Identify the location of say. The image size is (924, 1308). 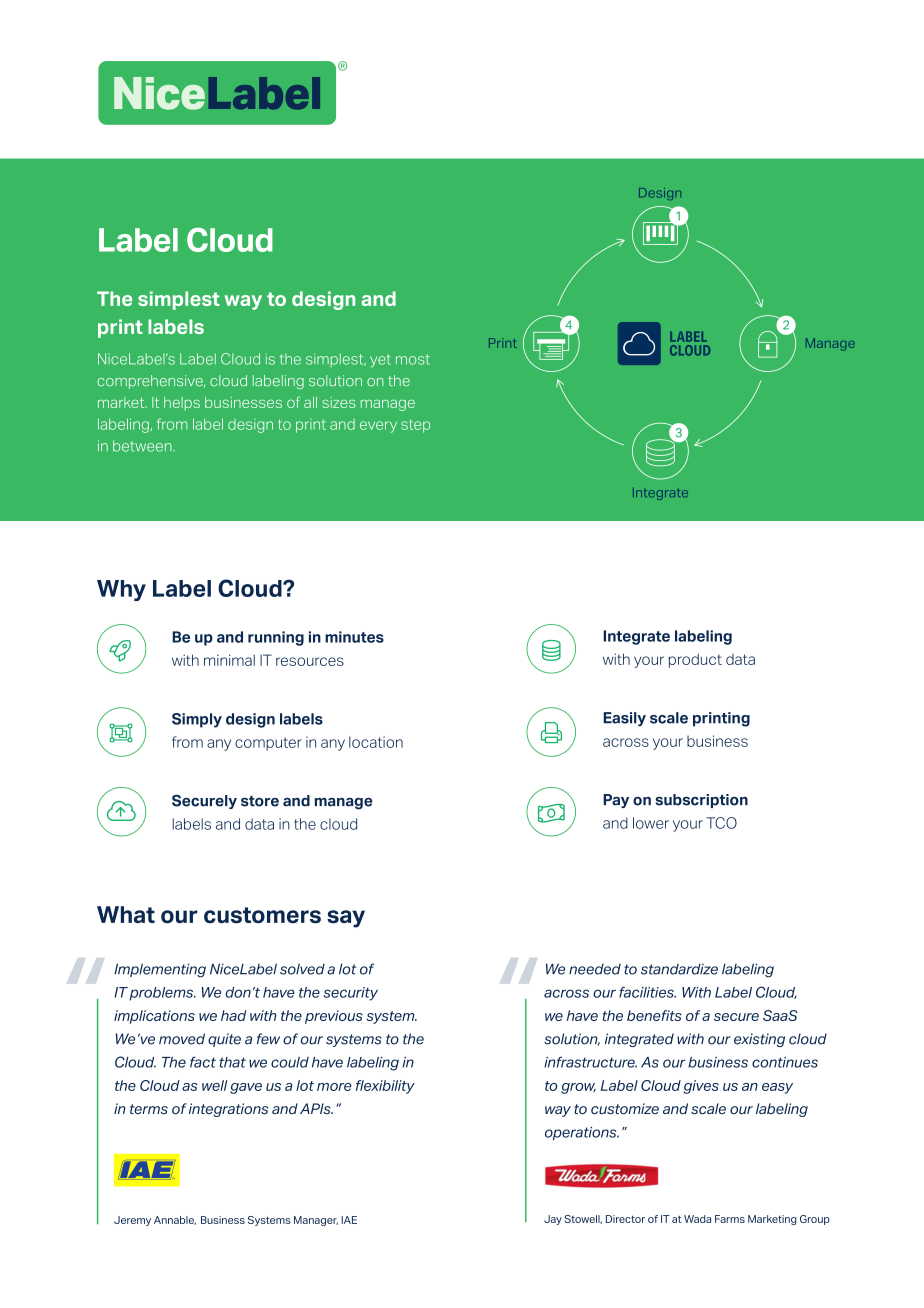
(346, 919).
